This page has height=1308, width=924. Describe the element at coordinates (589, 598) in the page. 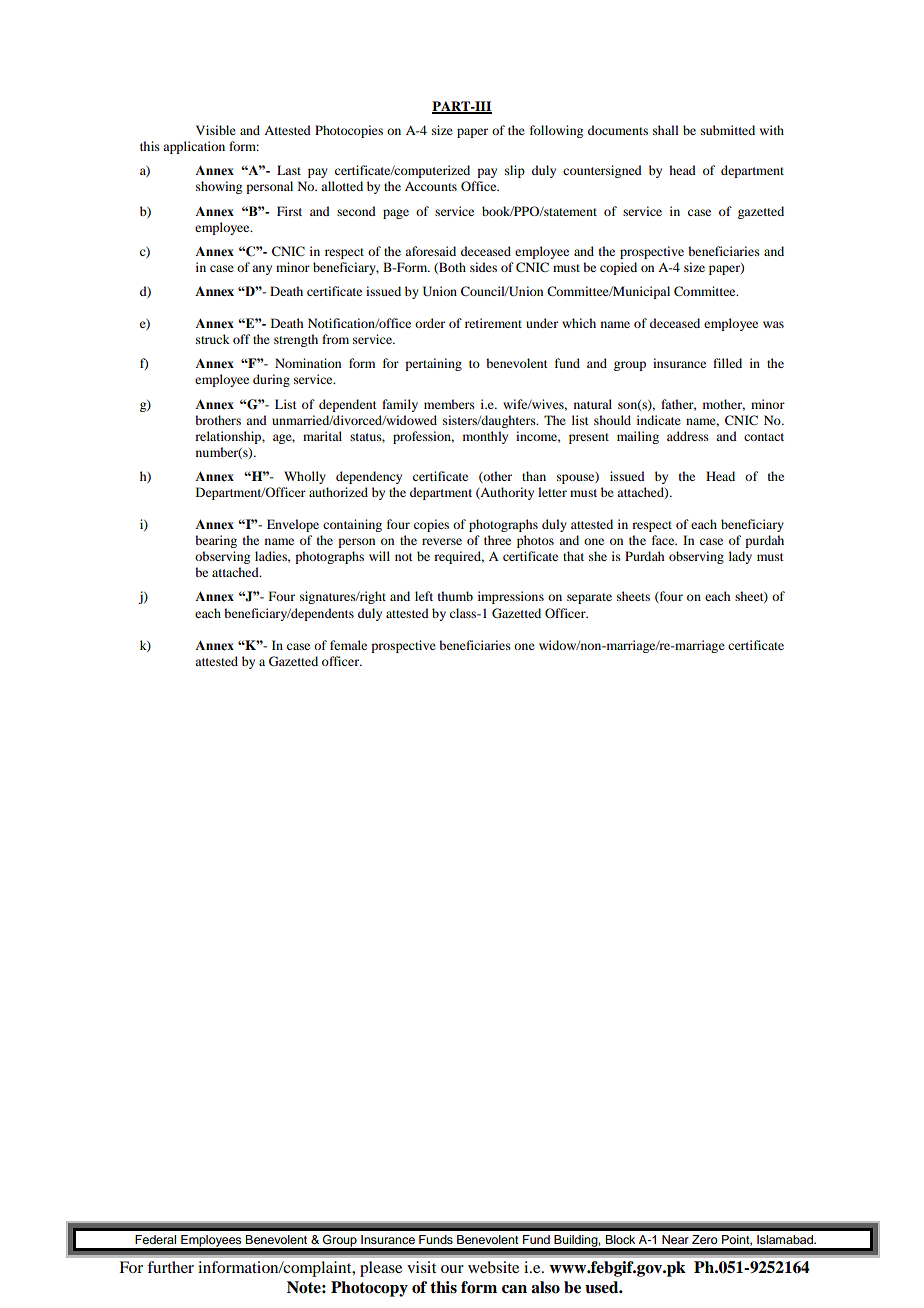

I see `separate` at that location.
